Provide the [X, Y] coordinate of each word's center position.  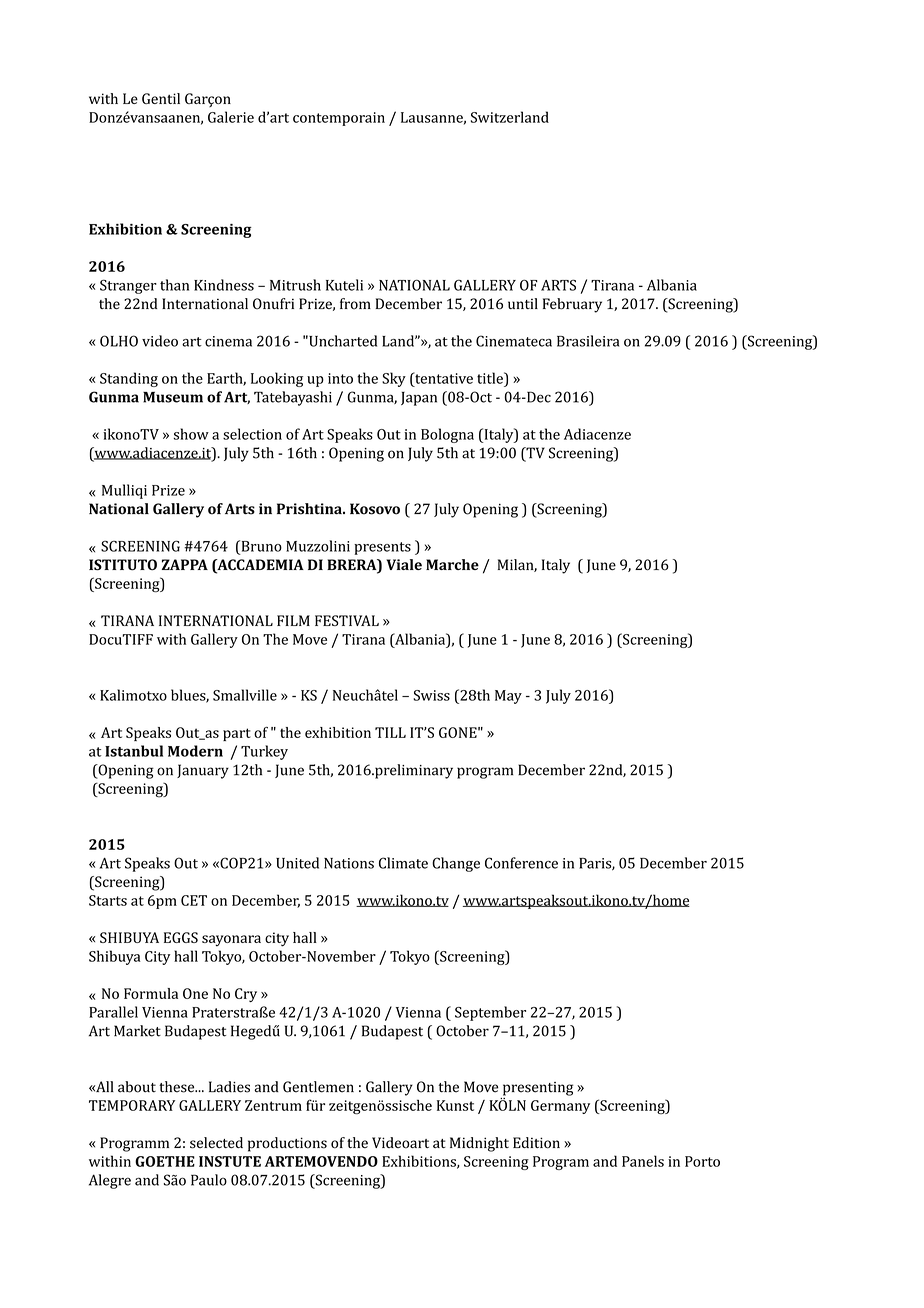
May [508, 697]
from [355, 304]
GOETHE [165, 1161]
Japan [419, 399]
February [572, 305]
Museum [173, 397]
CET [194, 900]
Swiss [431, 695]
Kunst [455, 1105]
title [491, 378]
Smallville [245, 695]
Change [456, 864]
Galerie [231, 117]
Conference [521, 863]
